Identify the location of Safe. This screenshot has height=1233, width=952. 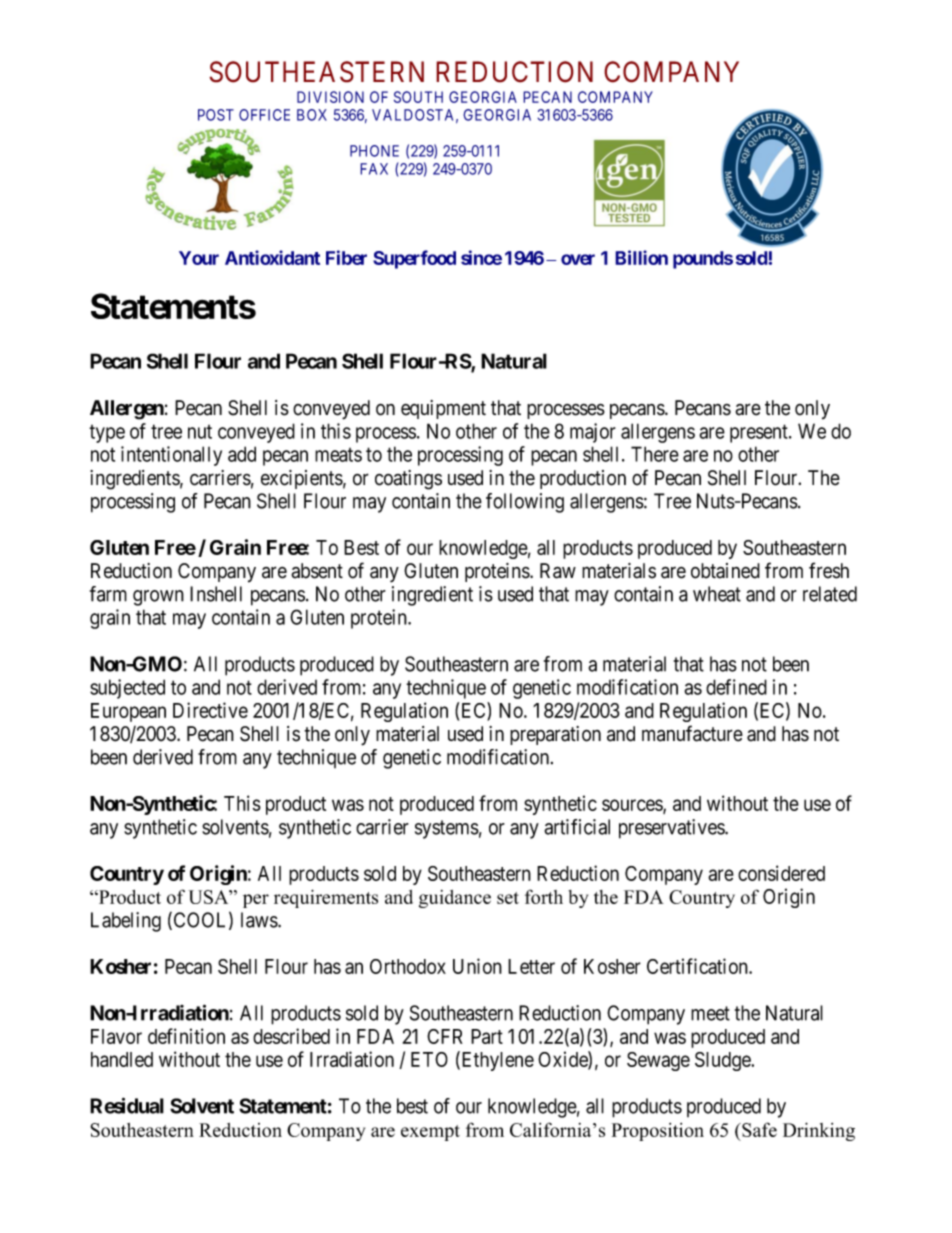
(758, 1129).
